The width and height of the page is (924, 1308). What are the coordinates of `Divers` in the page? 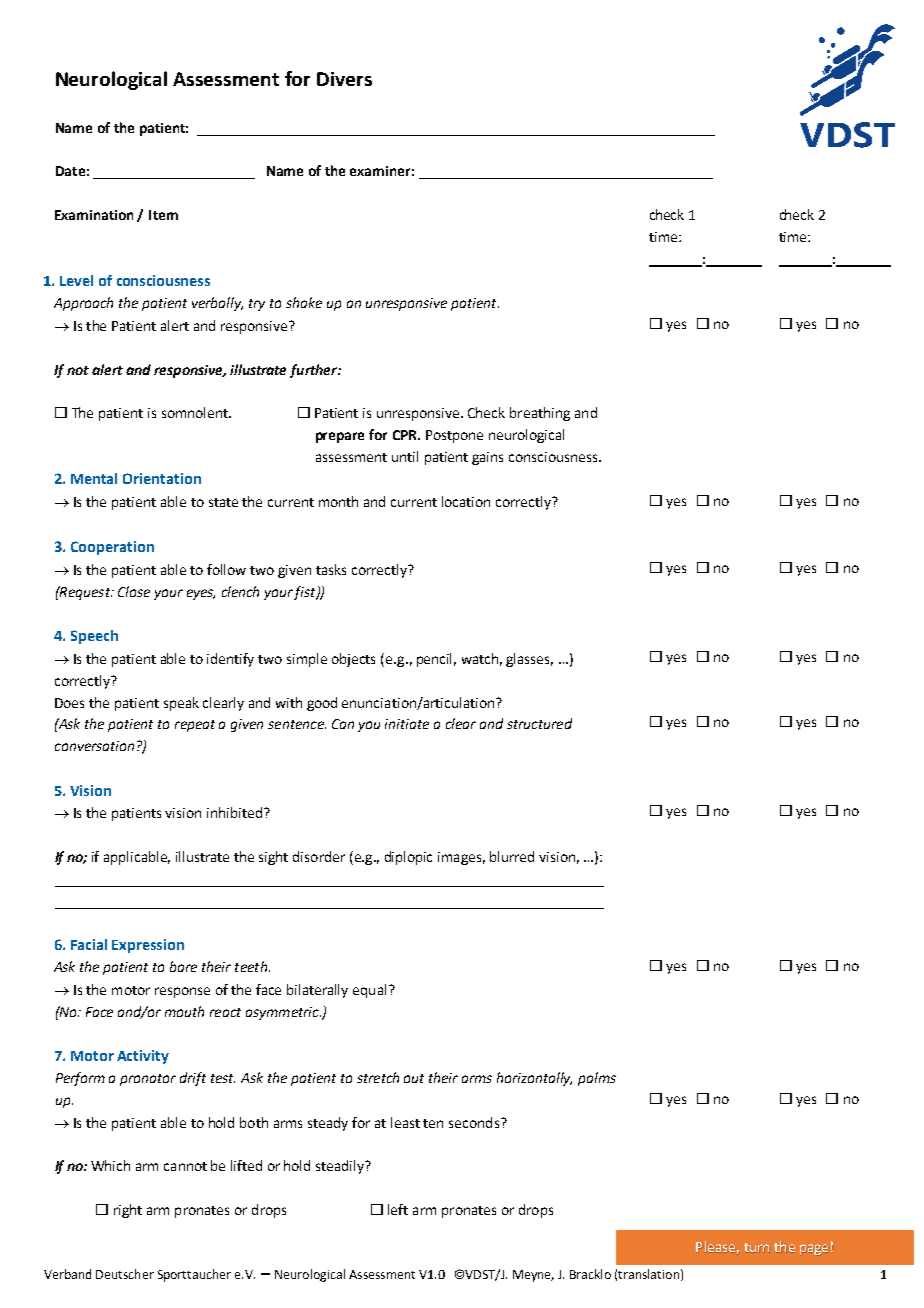 It's located at (344, 79).
